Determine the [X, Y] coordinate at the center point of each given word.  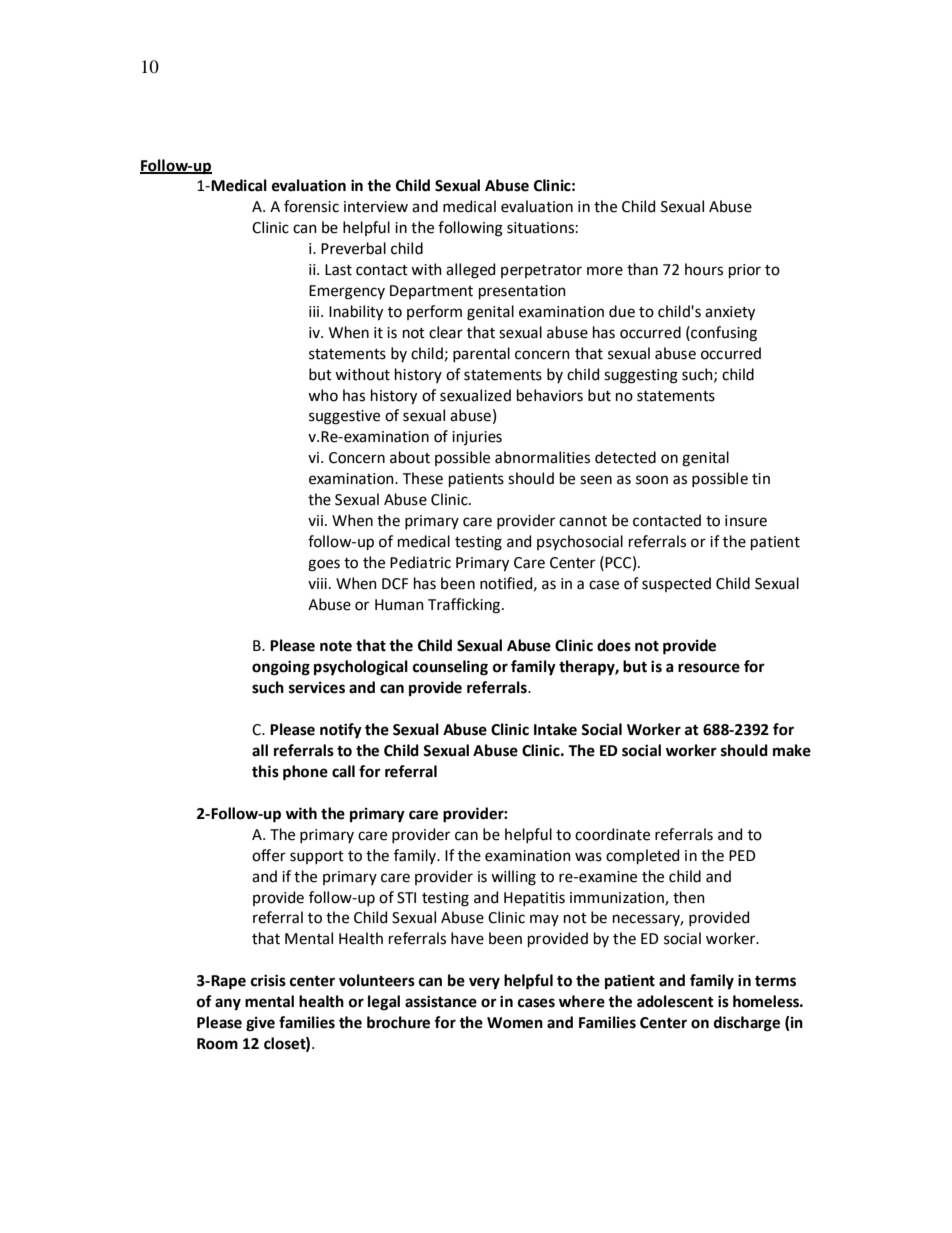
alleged [470, 271]
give [260, 1024]
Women [515, 1023]
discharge [747, 1024]
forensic [311, 206]
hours [704, 269]
